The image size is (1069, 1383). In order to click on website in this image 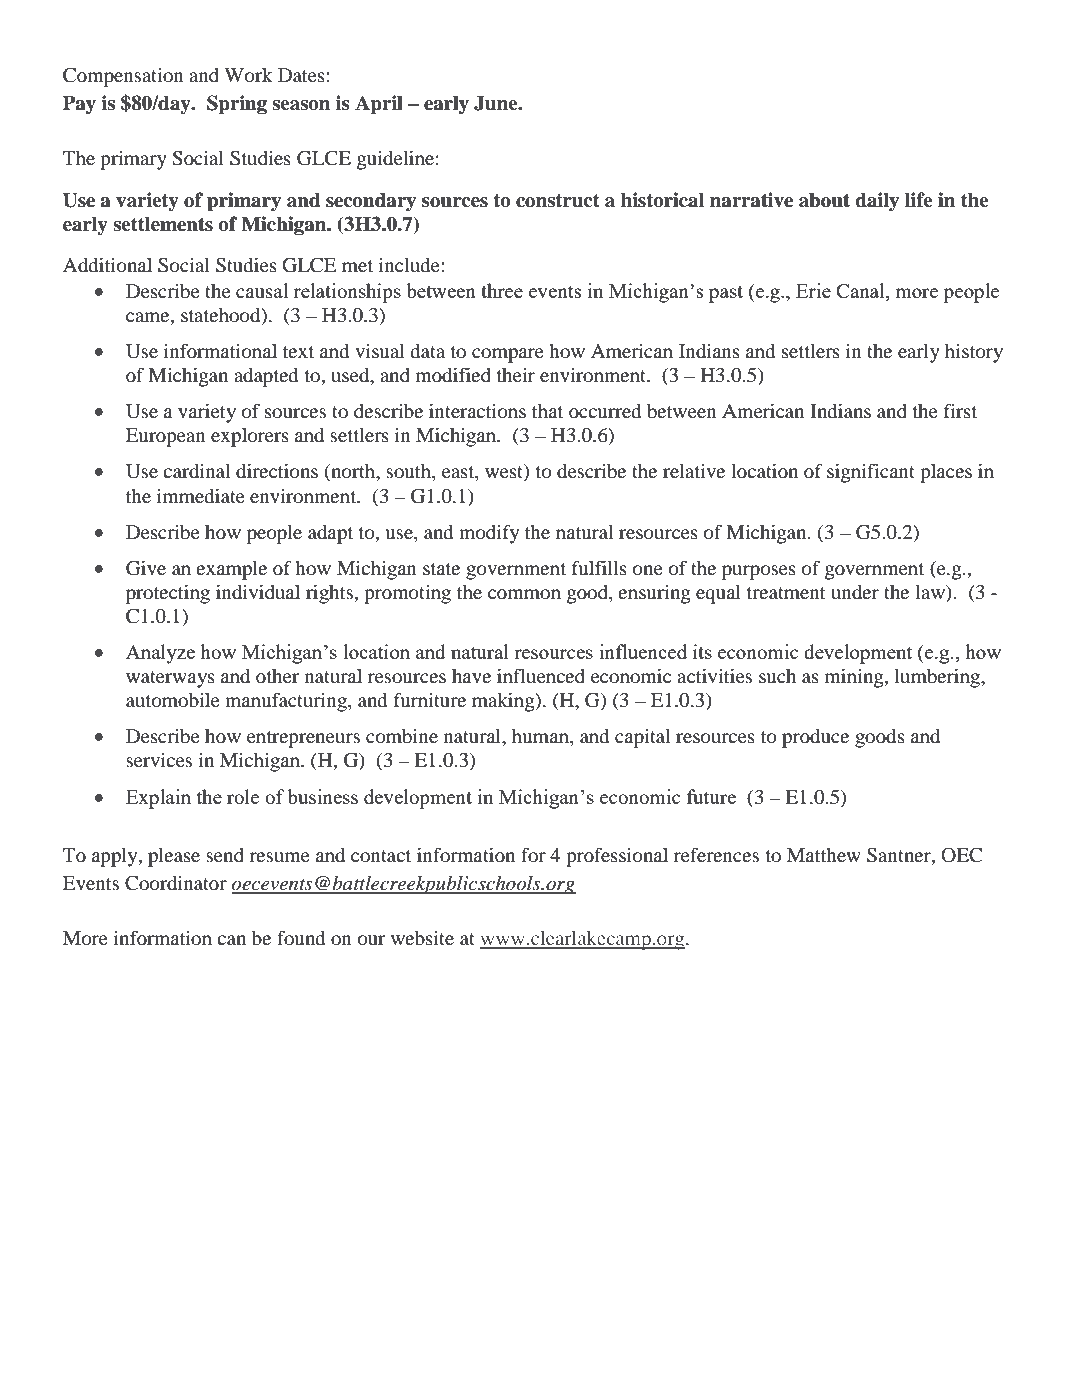, I will do `click(422, 938)`.
